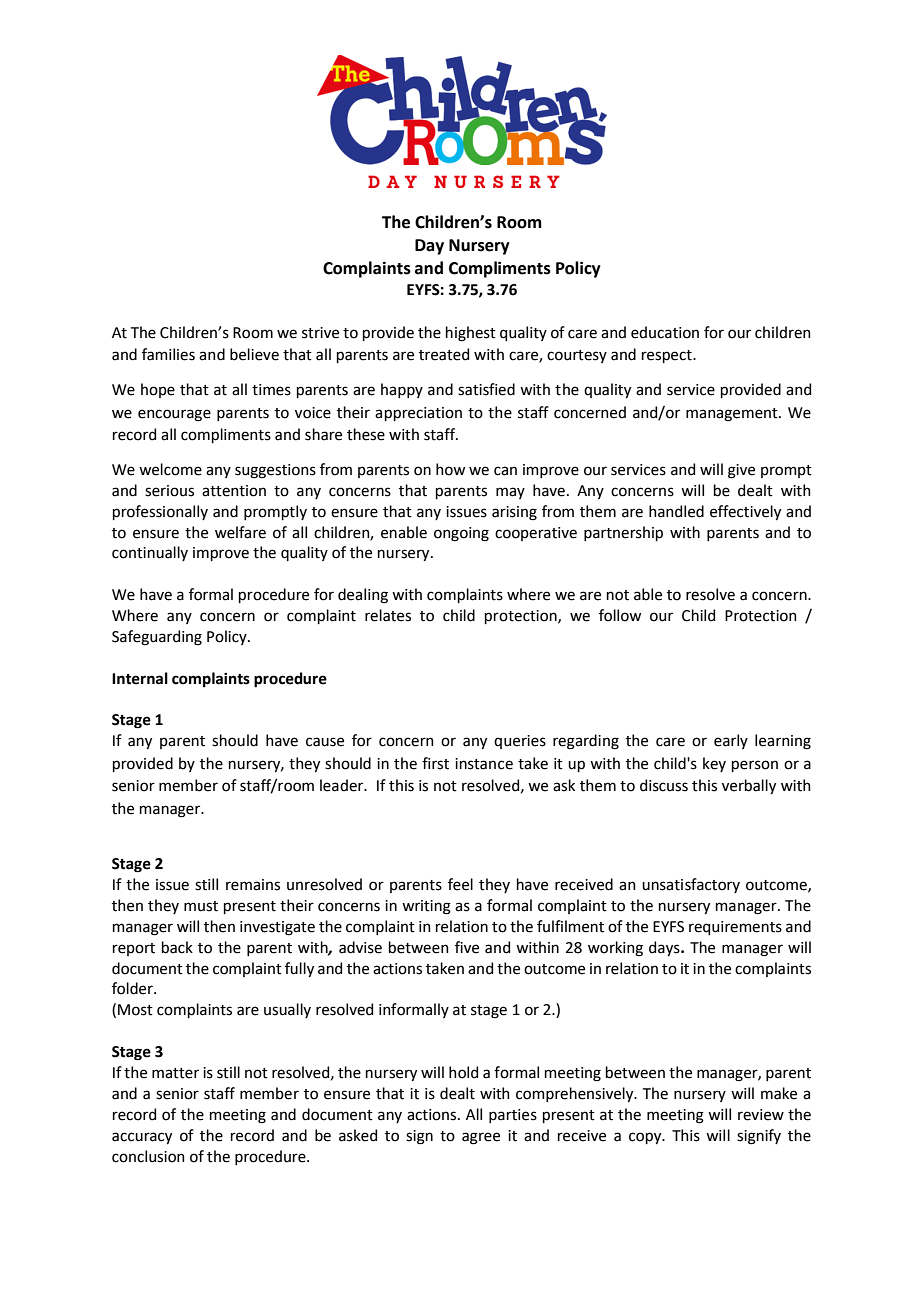 This document has width=924, height=1308. I want to click on families, so click(168, 354).
